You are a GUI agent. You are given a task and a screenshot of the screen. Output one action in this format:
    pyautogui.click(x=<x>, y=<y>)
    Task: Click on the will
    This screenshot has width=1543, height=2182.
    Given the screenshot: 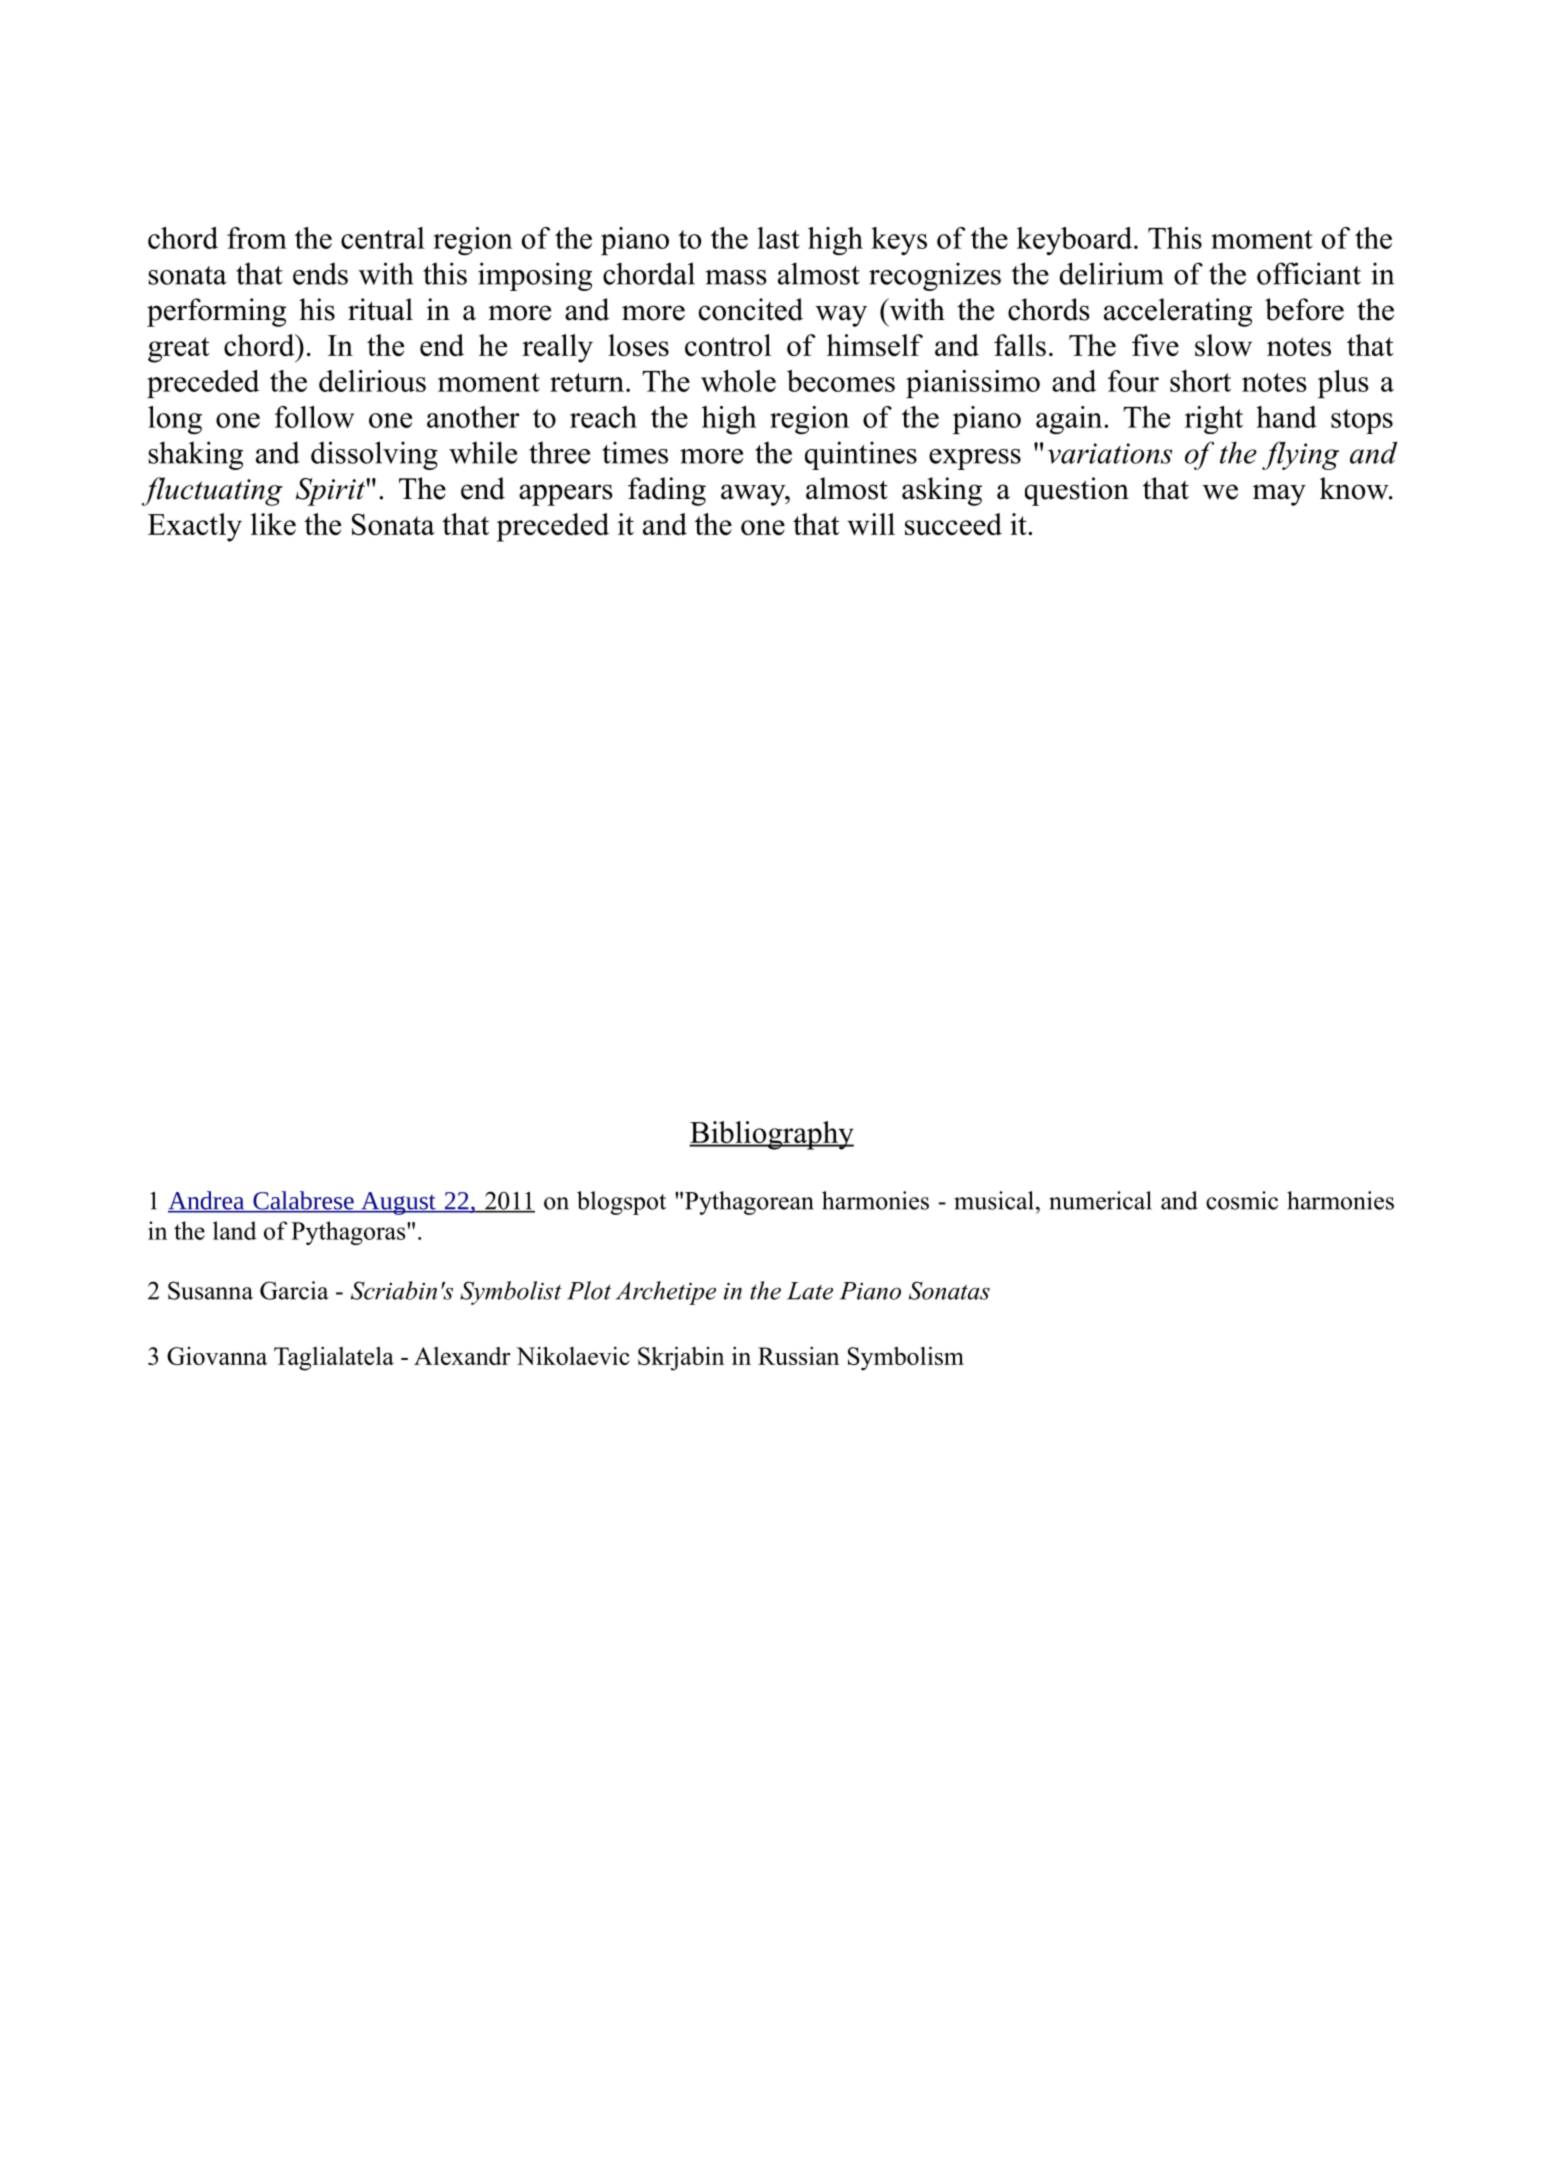 What is the action you would take?
    pyautogui.click(x=871, y=524)
